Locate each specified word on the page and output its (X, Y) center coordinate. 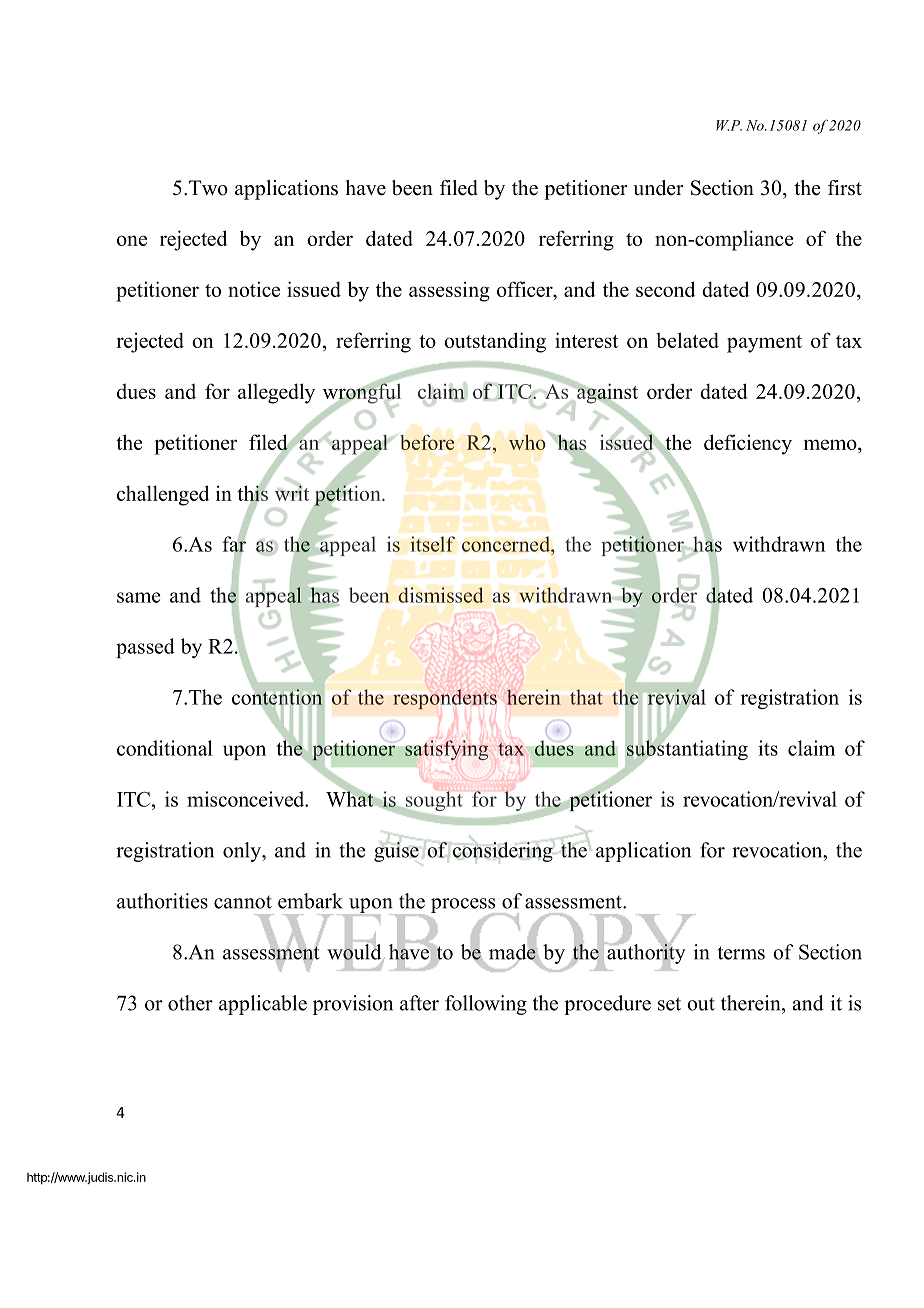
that (586, 697)
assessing (449, 291)
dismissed (441, 595)
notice (254, 289)
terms (741, 953)
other (190, 1003)
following (486, 1005)
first (845, 188)
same (138, 597)
